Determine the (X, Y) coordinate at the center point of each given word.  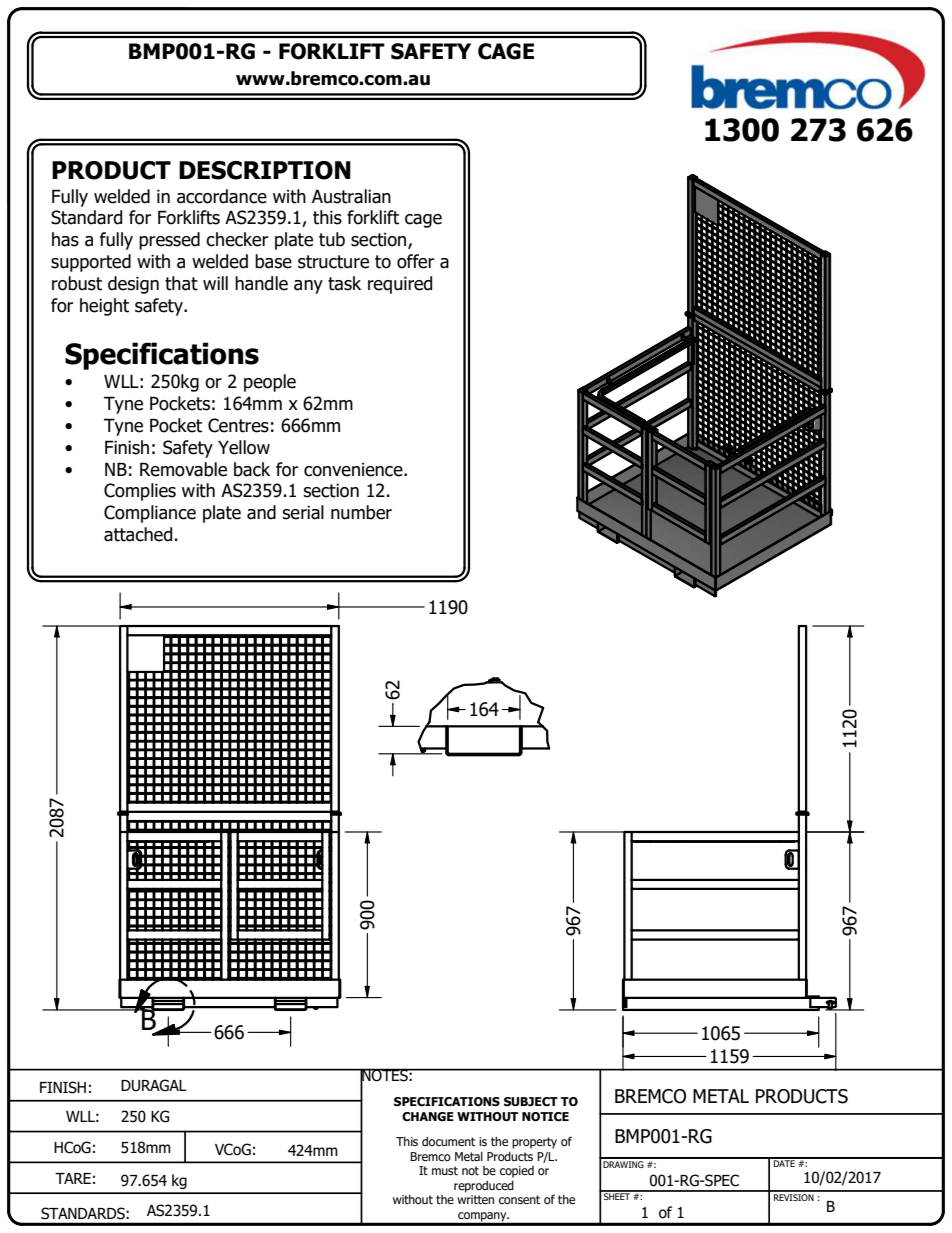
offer (415, 261)
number (361, 512)
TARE (73, 1178)
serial (303, 512)
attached (138, 534)
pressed (169, 241)
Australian (351, 196)
